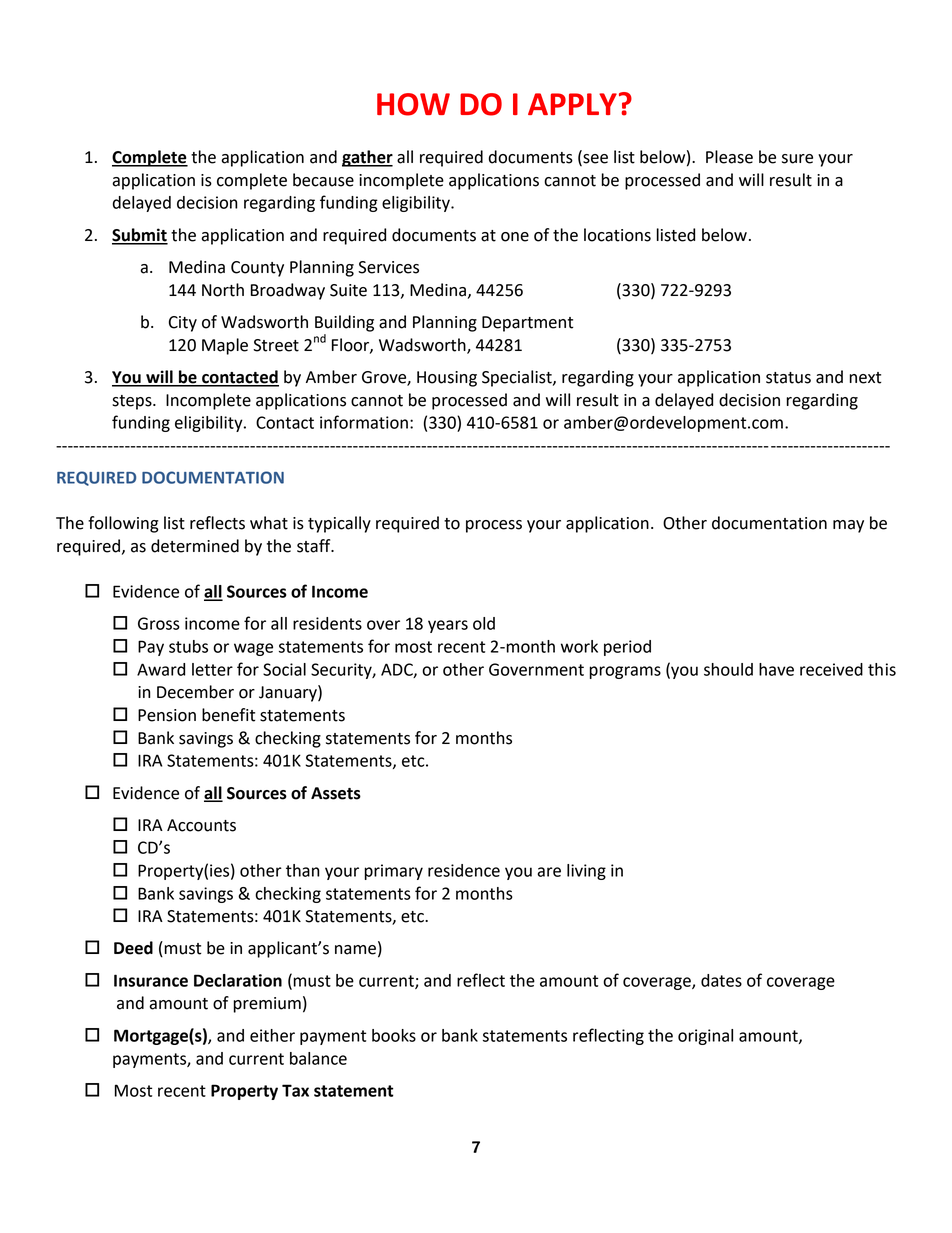 The height and width of the page is (1233, 952). Describe the element at coordinates (228, 715) in the page. I see `benefit` at that location.
